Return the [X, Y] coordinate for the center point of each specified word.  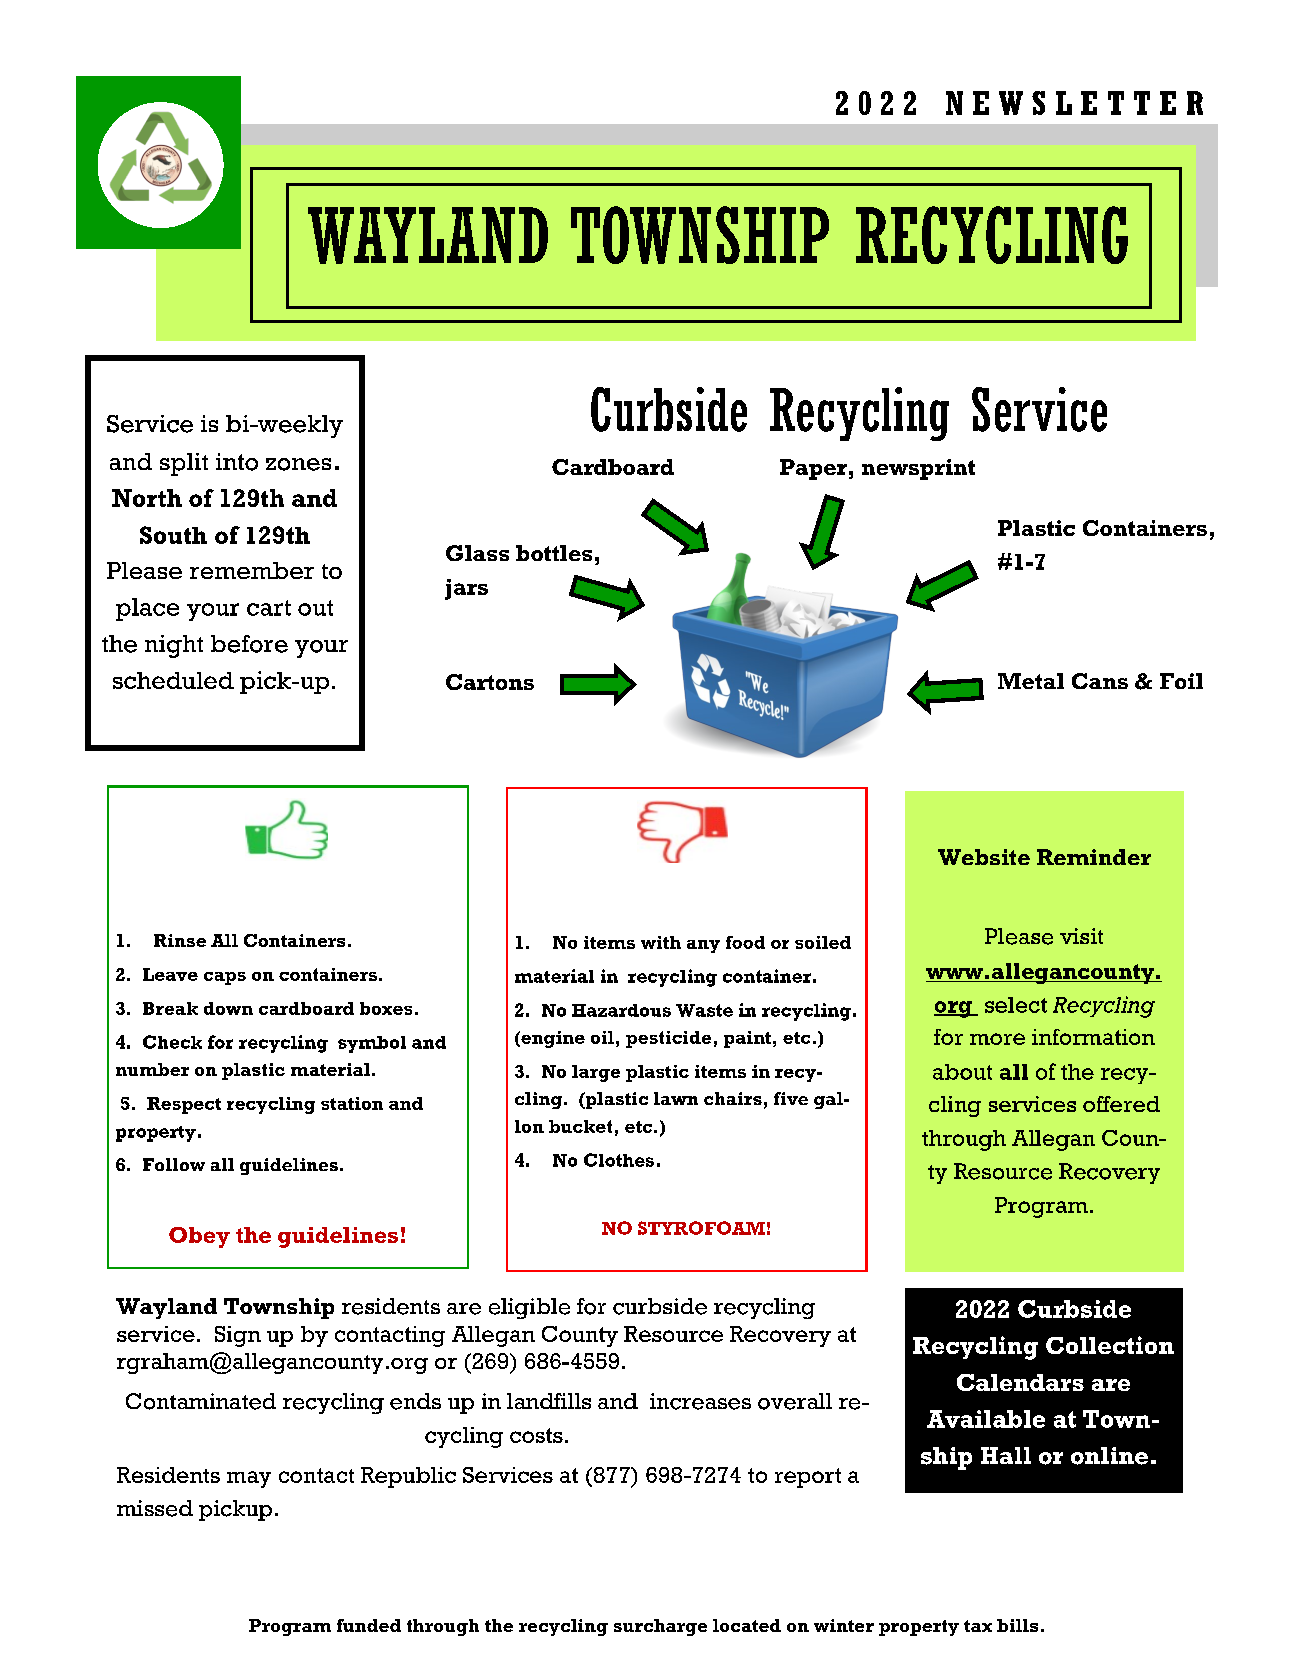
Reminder [1094, 857]
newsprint [918, 469]
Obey [199, 1237]
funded [369, 1625]
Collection [1110, 1345]
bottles [554, 553]
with [661, 942]
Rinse [180, 940]
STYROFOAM [701, 1228]
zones [298, 464]
